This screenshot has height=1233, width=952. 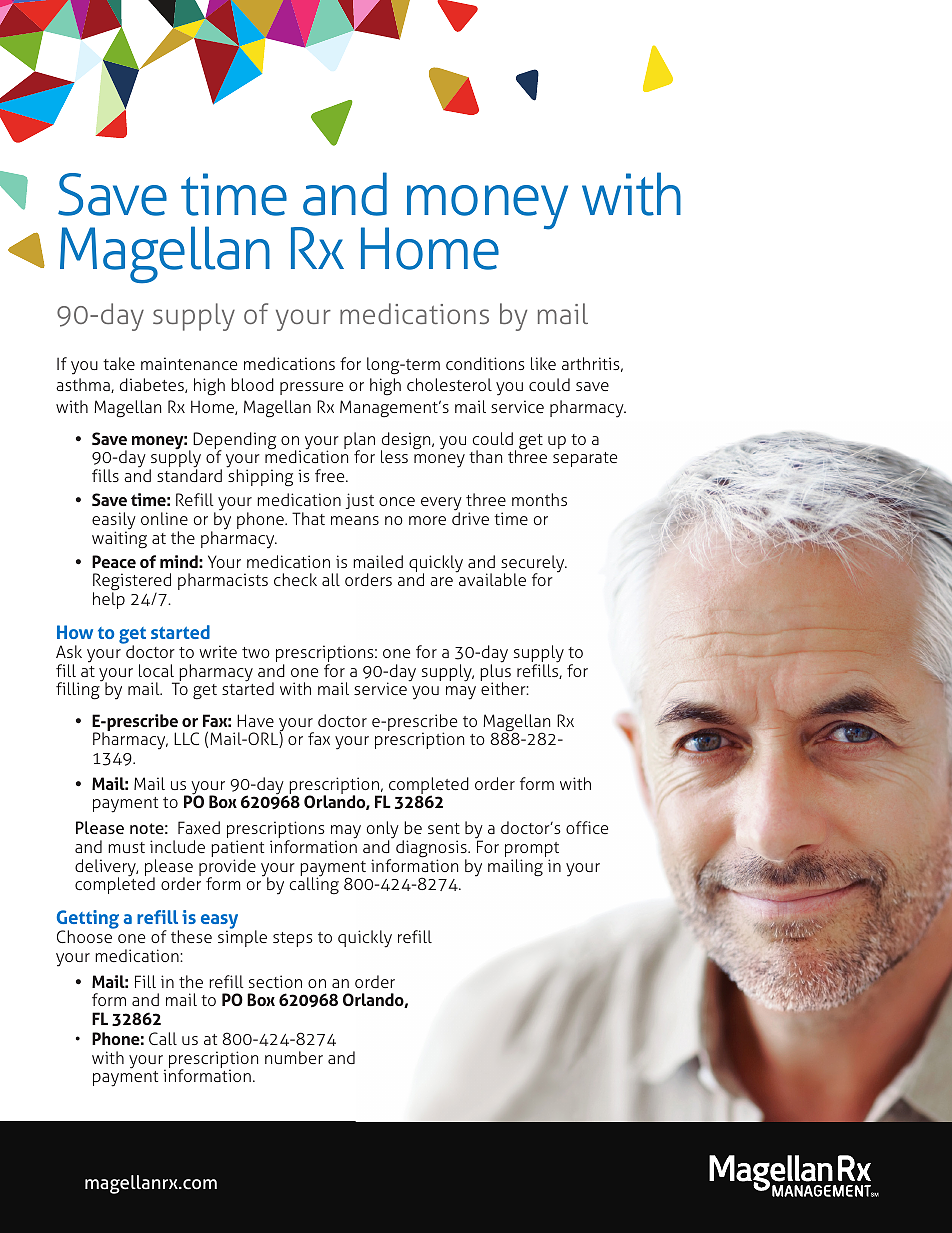 What do you see at coordinates (84, 936) in the screenshot?
I see `Choose` at bounding box center [84, 936].
